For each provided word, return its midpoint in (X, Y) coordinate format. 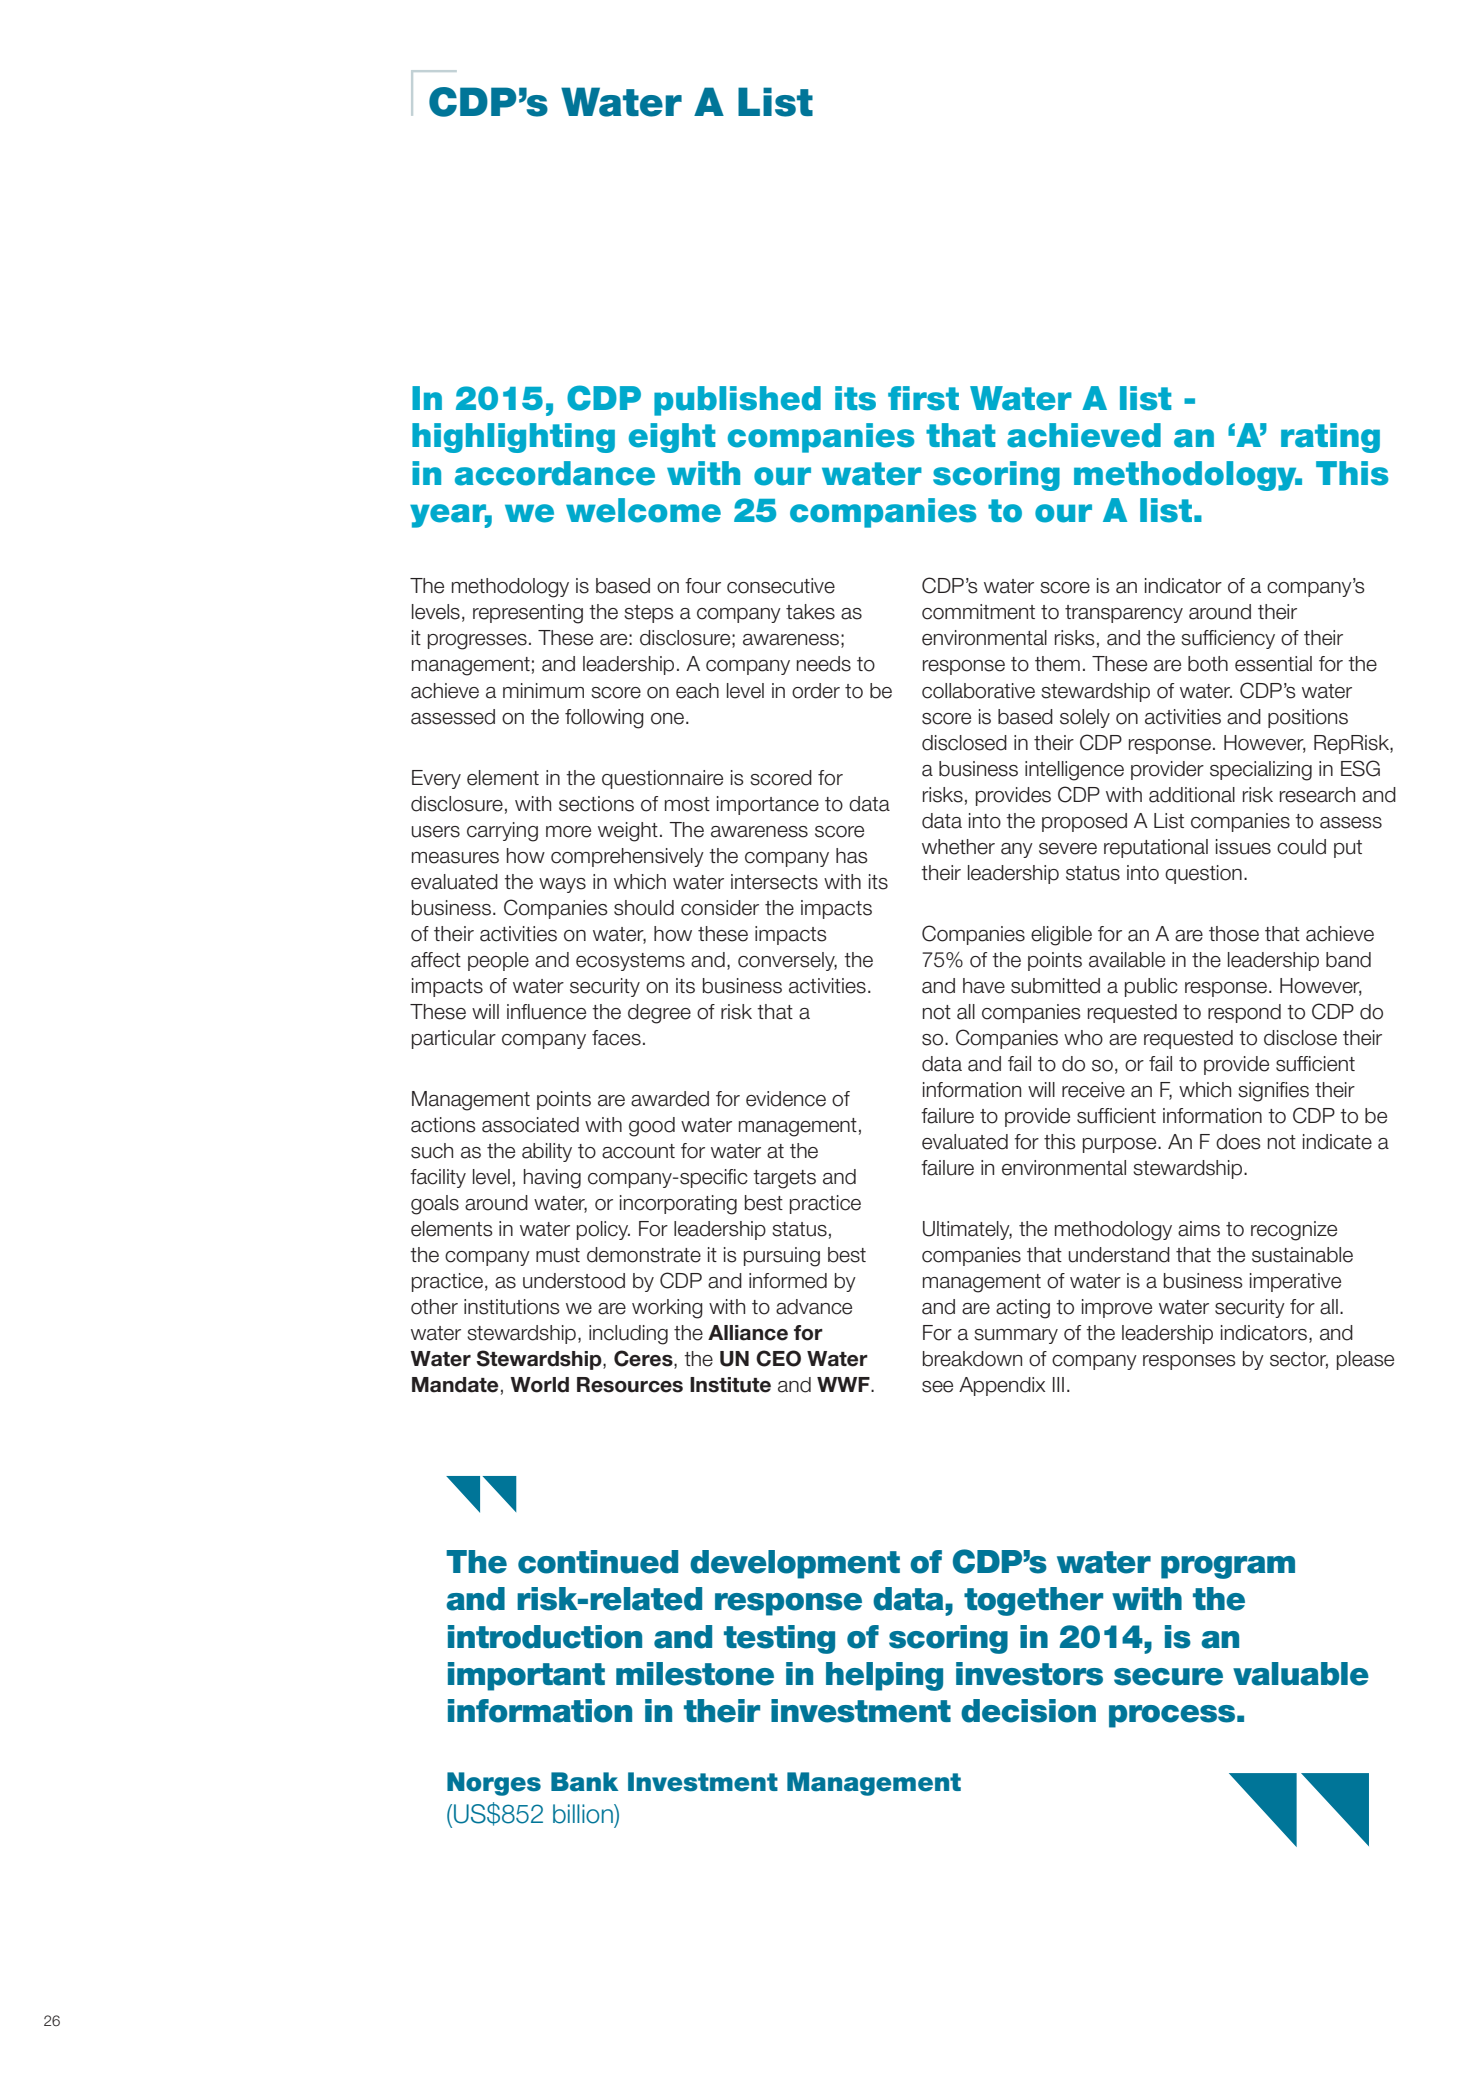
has (851, 856)
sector (1299, 1360)
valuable (1301, 1674)
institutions (511, 1307)
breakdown (972, 1359)
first (923, 398)
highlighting (513, 438)
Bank (584, 1782)
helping (884, 1676)
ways (562, 885)
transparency (1124, 614)
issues (1243, 847)
